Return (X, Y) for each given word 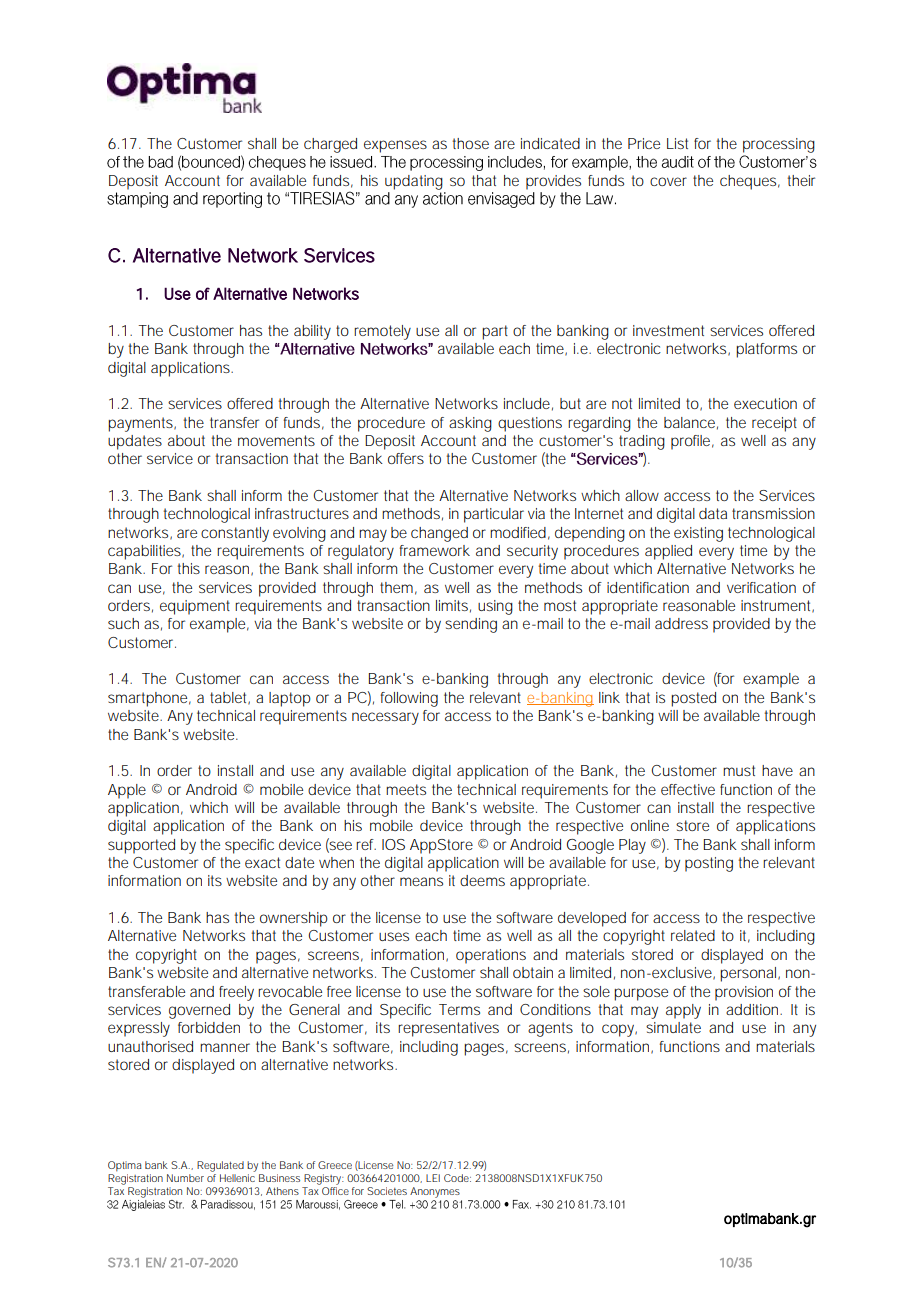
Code (457, 1178)
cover (668, 181)
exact (262, 862)
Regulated (220, 1166)
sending (471, 625)
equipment (195, 607)
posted (693, 699)
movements (276, 440)
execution (765, 403)
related (693, 935)
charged (330, 145)
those (471, 143)
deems (482, 880)
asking (470, 424)
